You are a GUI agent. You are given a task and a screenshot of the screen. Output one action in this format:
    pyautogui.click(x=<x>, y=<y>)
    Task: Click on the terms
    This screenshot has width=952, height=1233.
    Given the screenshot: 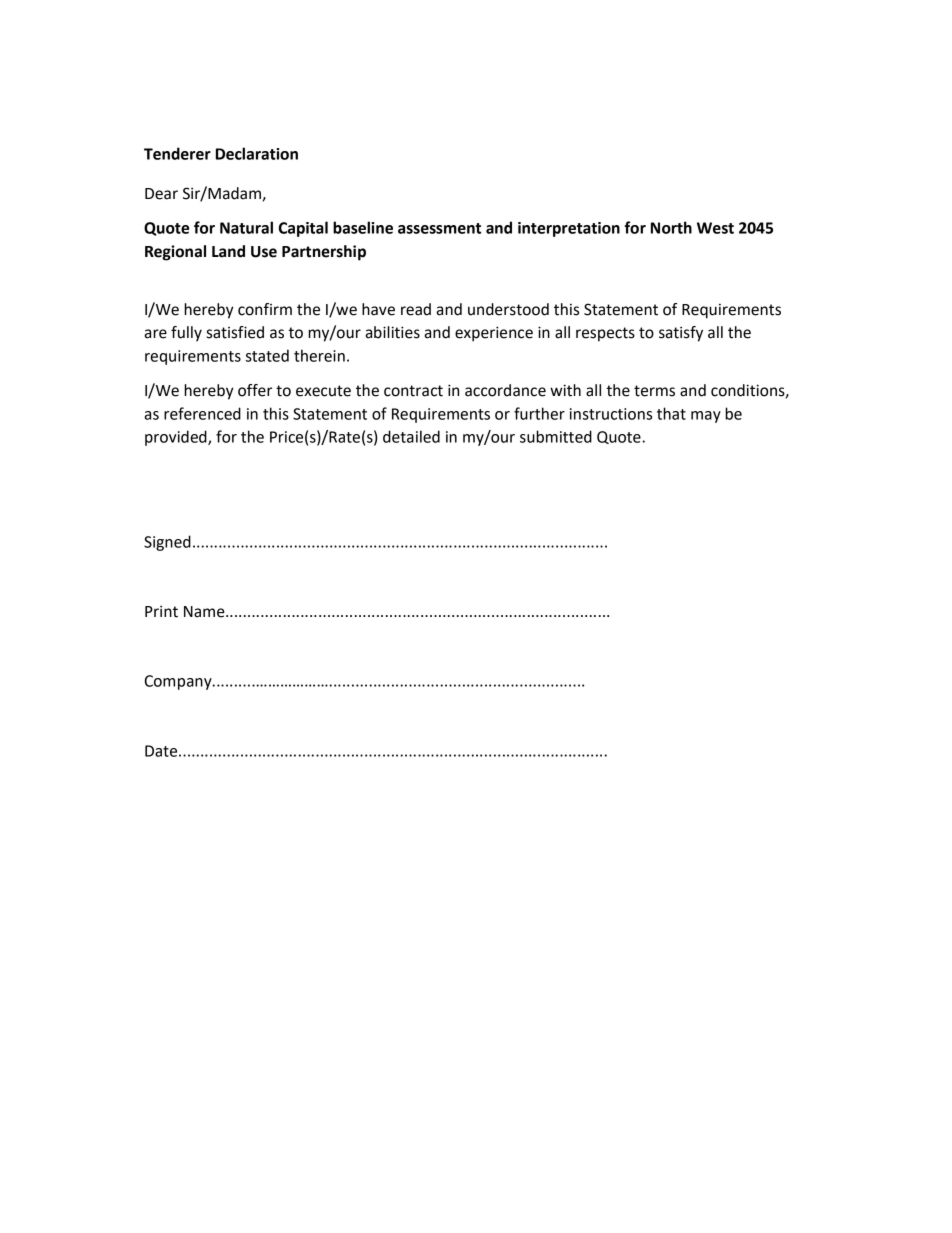 What is the action you would take?
    pyautogui.click(x=654, y=391)
